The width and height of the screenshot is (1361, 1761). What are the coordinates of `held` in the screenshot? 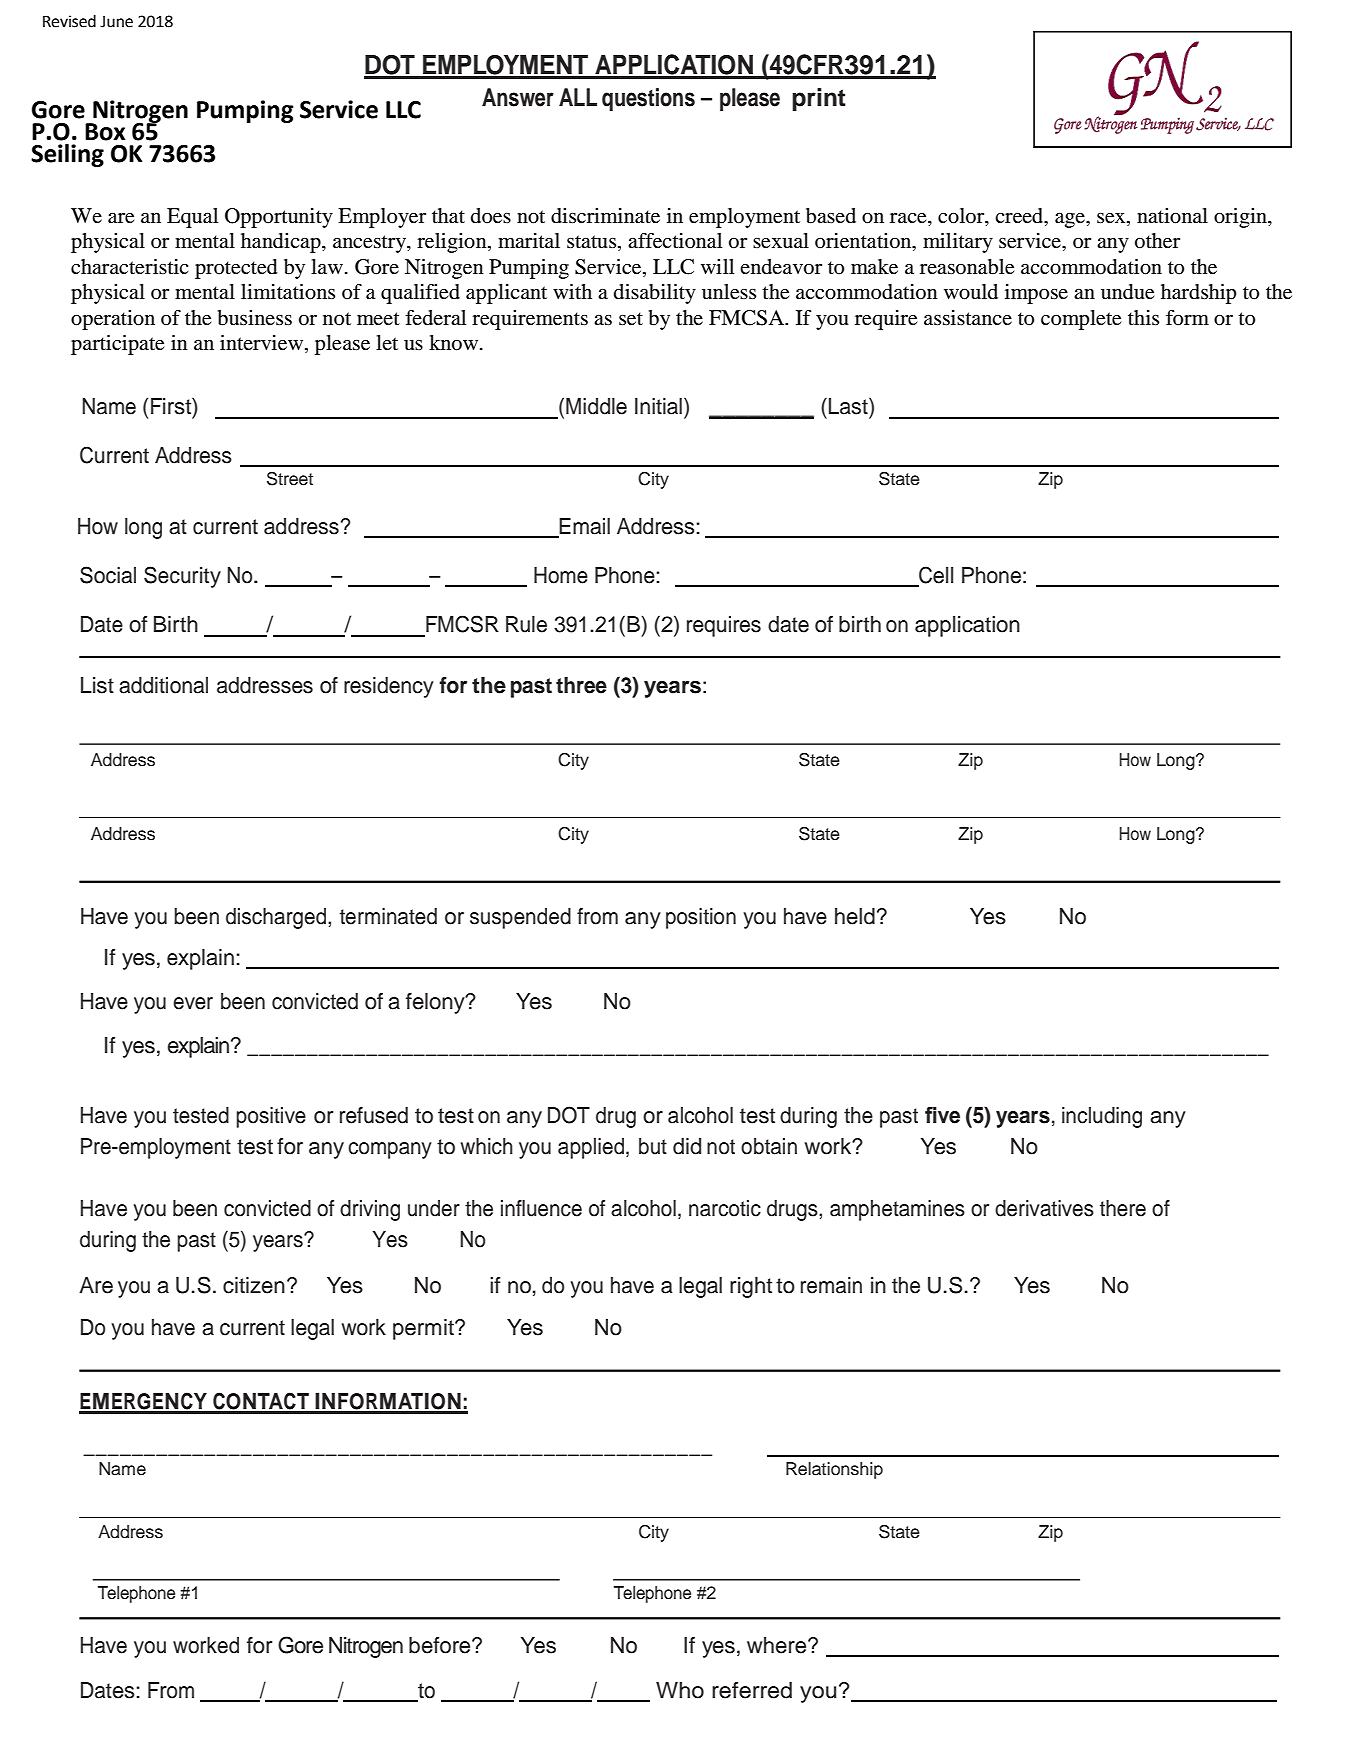 It's located at (855, 916).
